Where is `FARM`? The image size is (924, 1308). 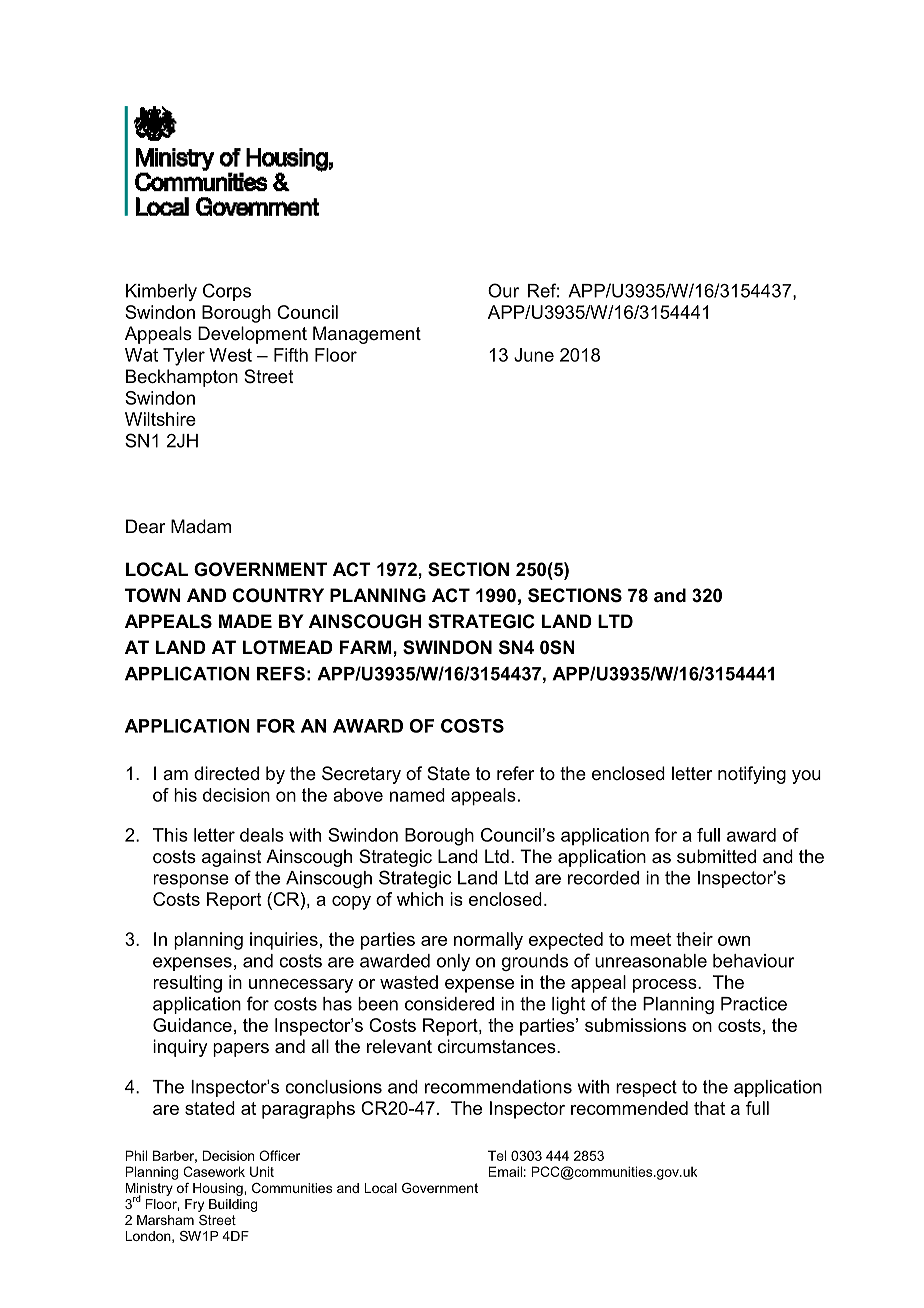
FARM is located at coordinates (367, 647).
